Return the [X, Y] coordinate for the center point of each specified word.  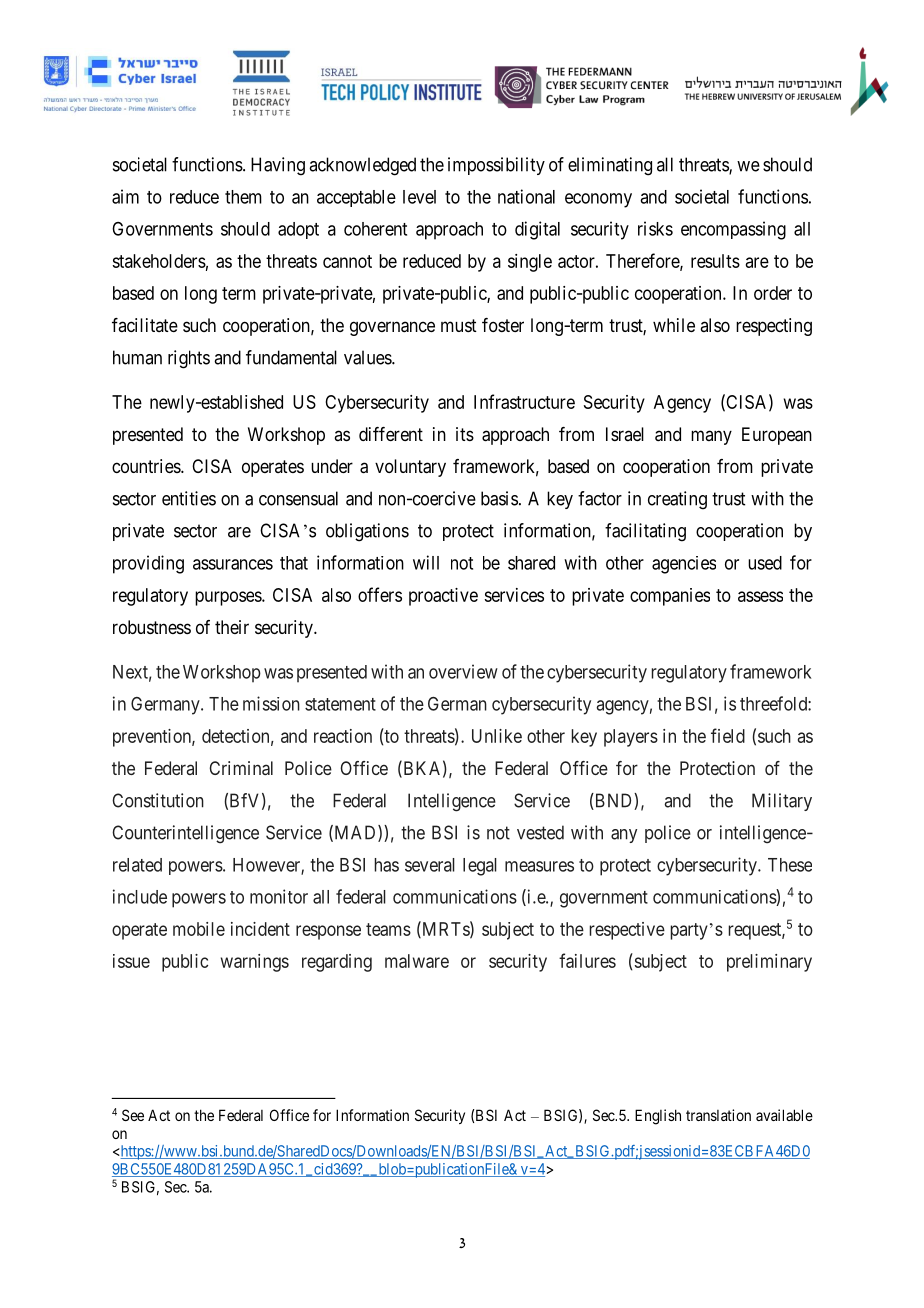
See [133, 1115]
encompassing [733, 230]
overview [463, 671]
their [232, 627]
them [243, 197]
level [419, 197]
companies [670, 597]
